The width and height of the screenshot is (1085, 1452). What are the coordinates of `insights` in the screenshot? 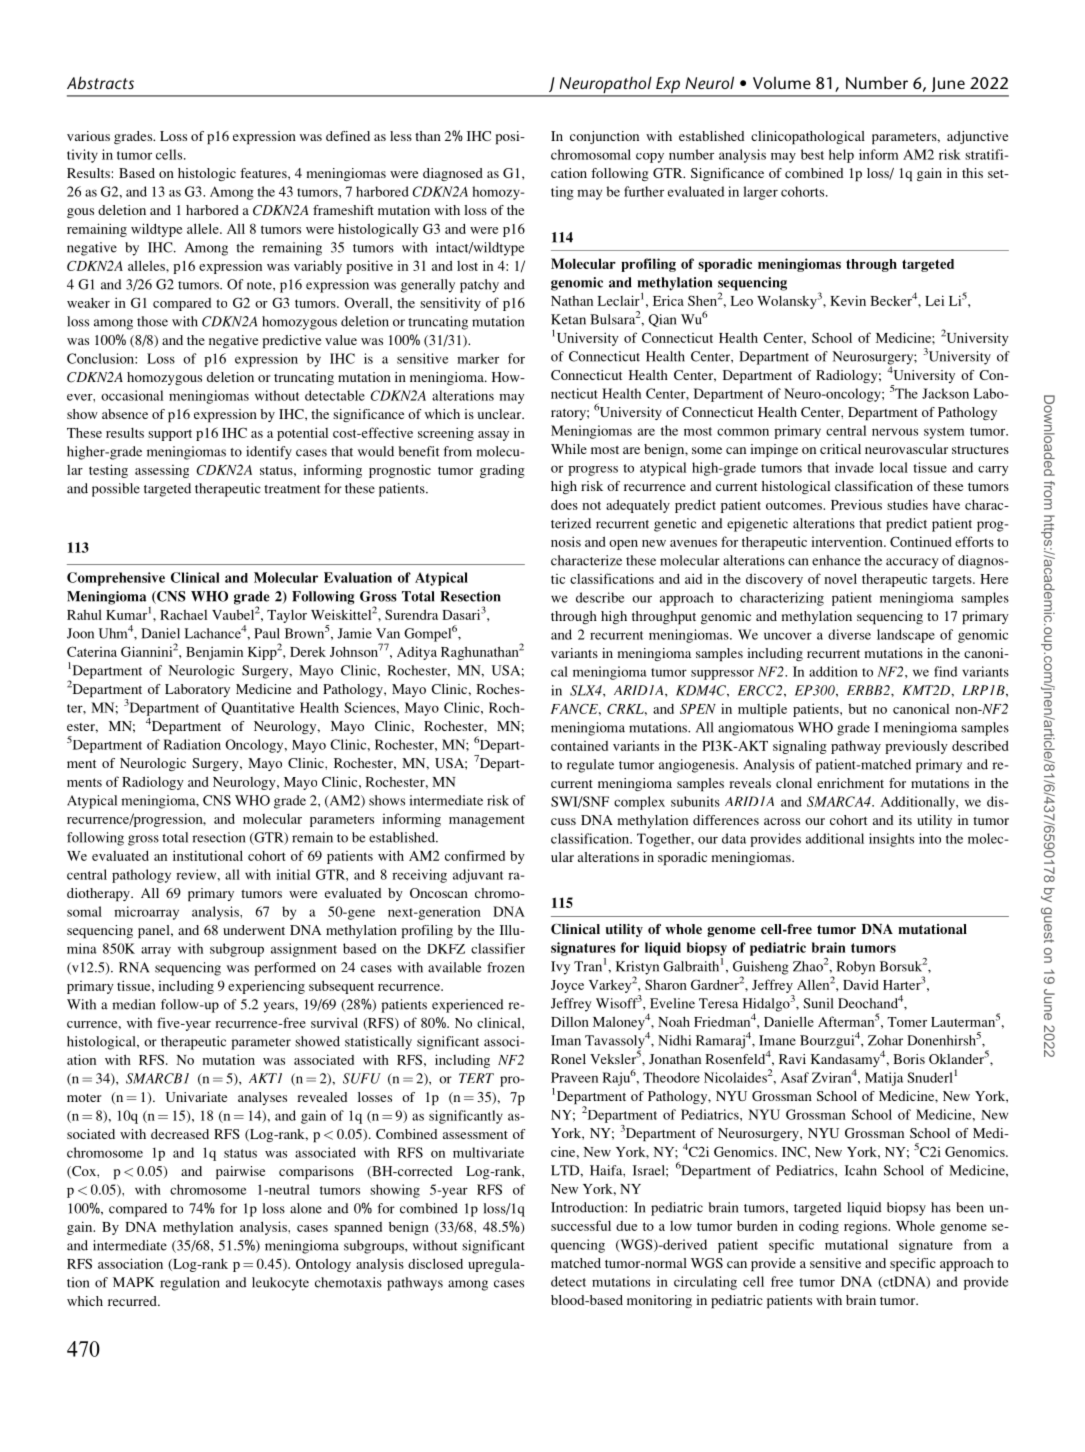 It's located at (891, 840).
